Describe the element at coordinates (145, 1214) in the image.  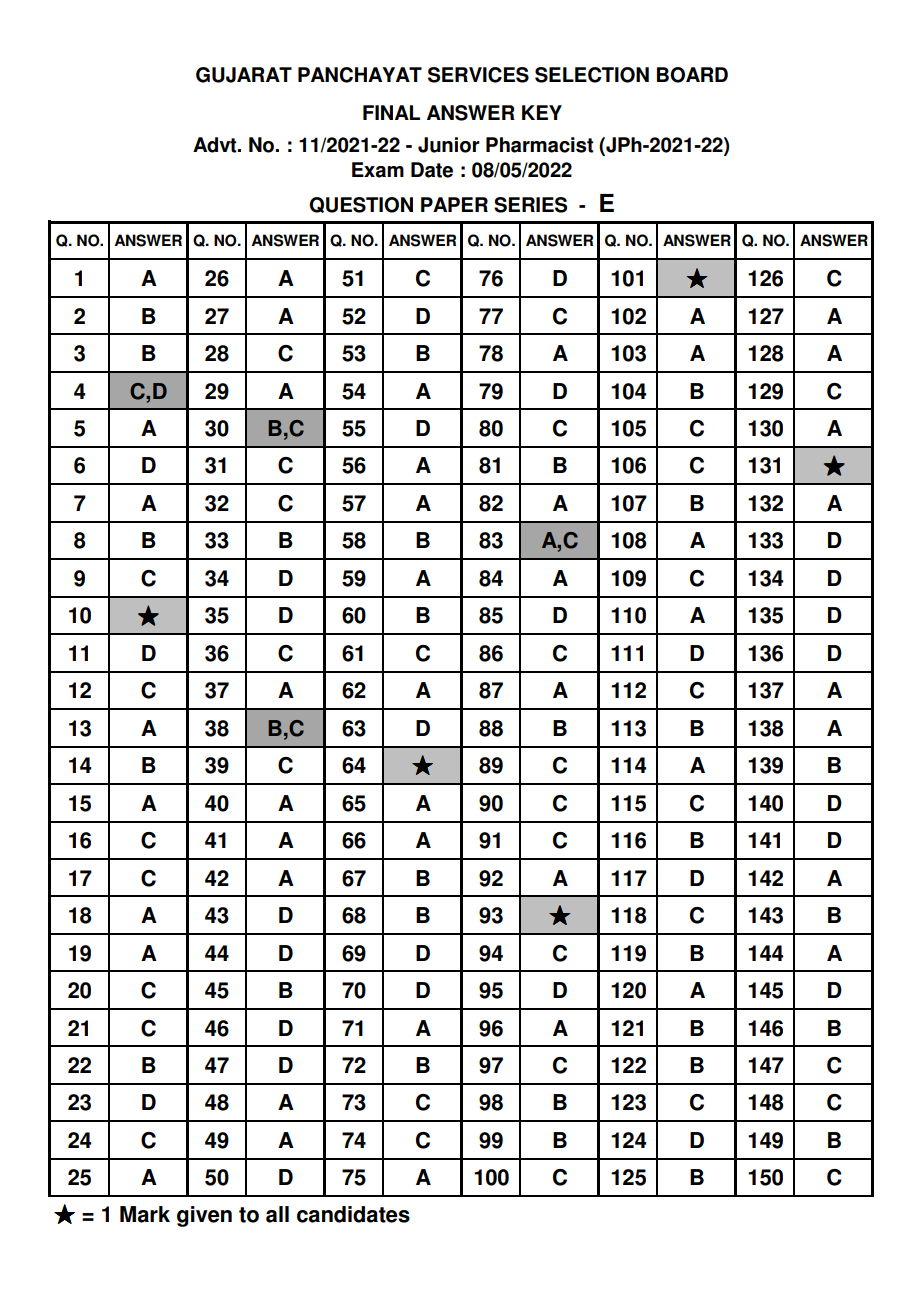
I see `Mark` at that location.
